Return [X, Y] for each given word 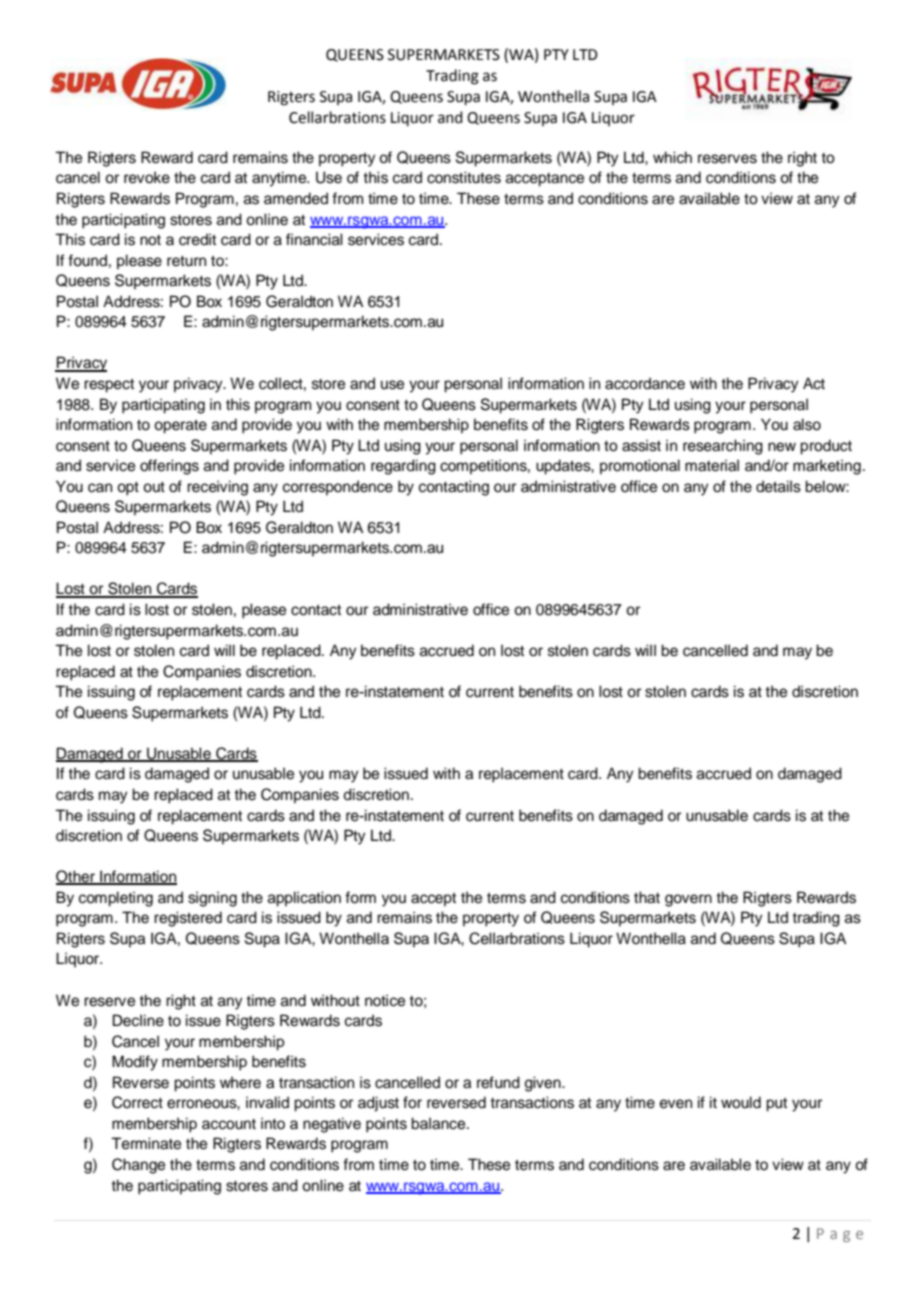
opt [128, 489]
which [672, 157]
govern [688, 900]
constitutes [464, 177]
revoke [147, 177]
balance [439, 1123]
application [304, 899]
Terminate [146, 1143]
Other [76, 877]
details [778, 486]
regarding [403, 467]
